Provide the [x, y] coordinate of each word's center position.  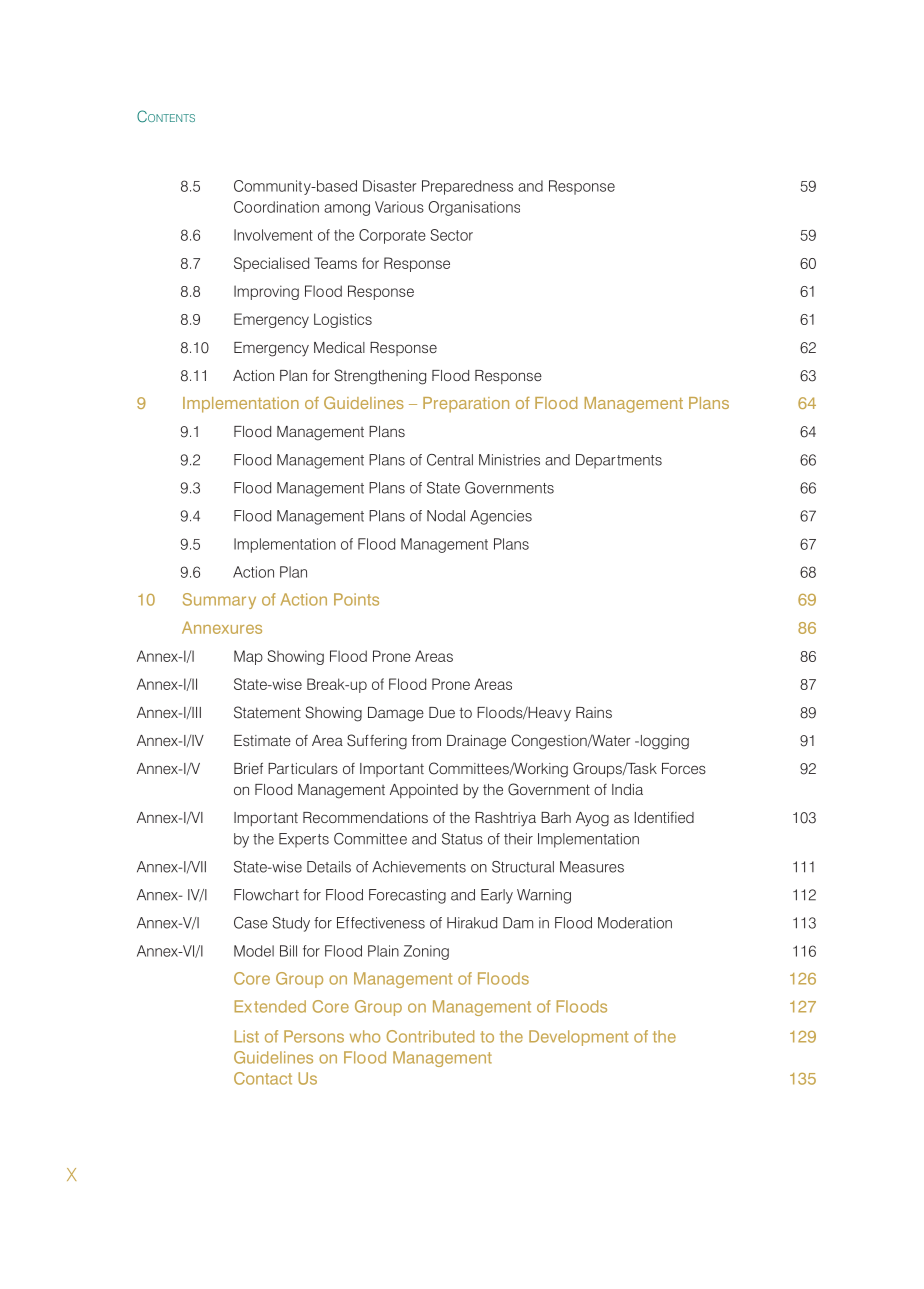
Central [450, 460]
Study [291, 924]
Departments [619, 461]
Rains [594, 712]
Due [442, 712]
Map [248, 657]
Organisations [474, 208]
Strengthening [380, 377]
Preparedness [467, 187]
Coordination [276, 207]
